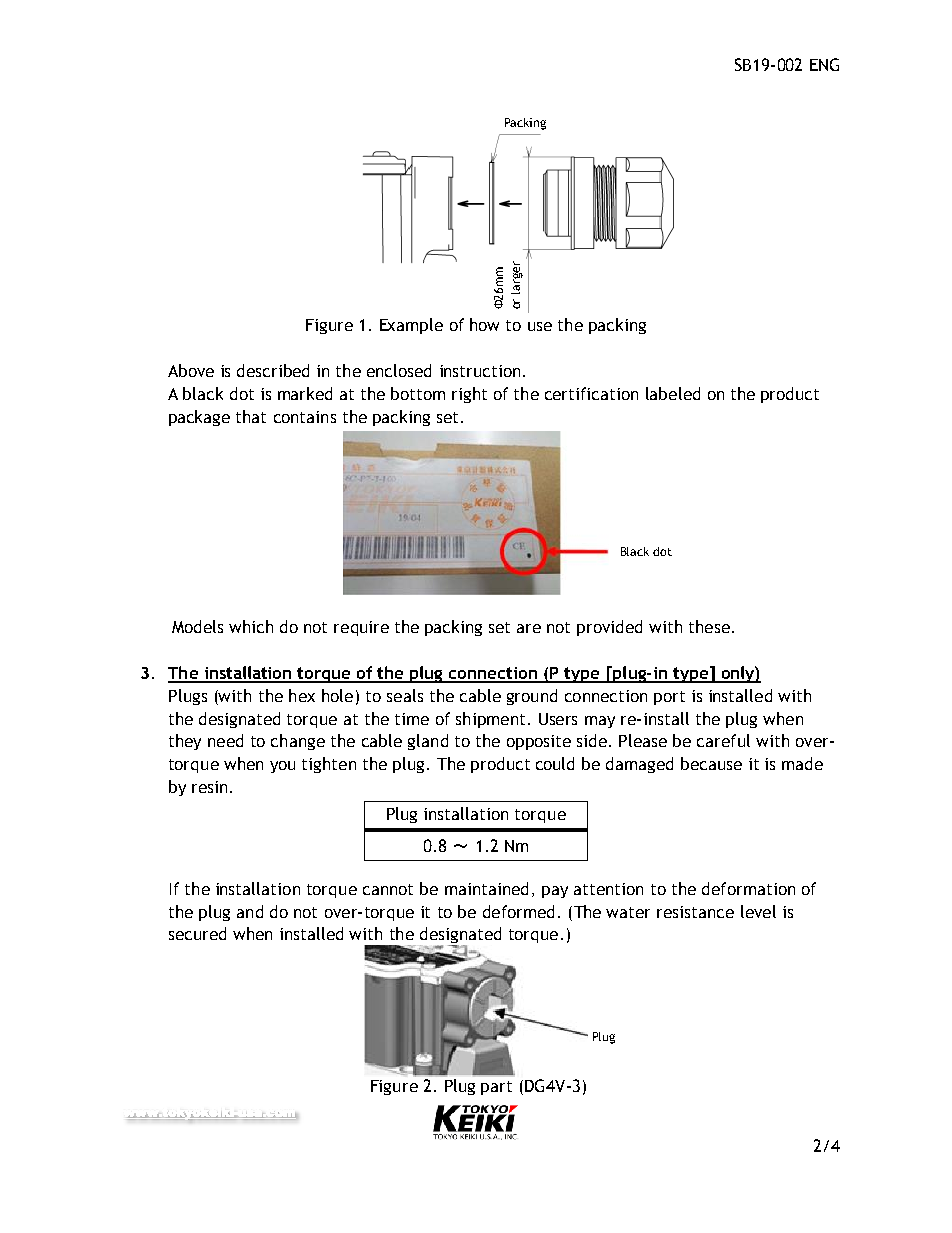  What do you see at coordinates (251, 626) in the screenshot?
I see `which` at bounding box center [251, 626].
